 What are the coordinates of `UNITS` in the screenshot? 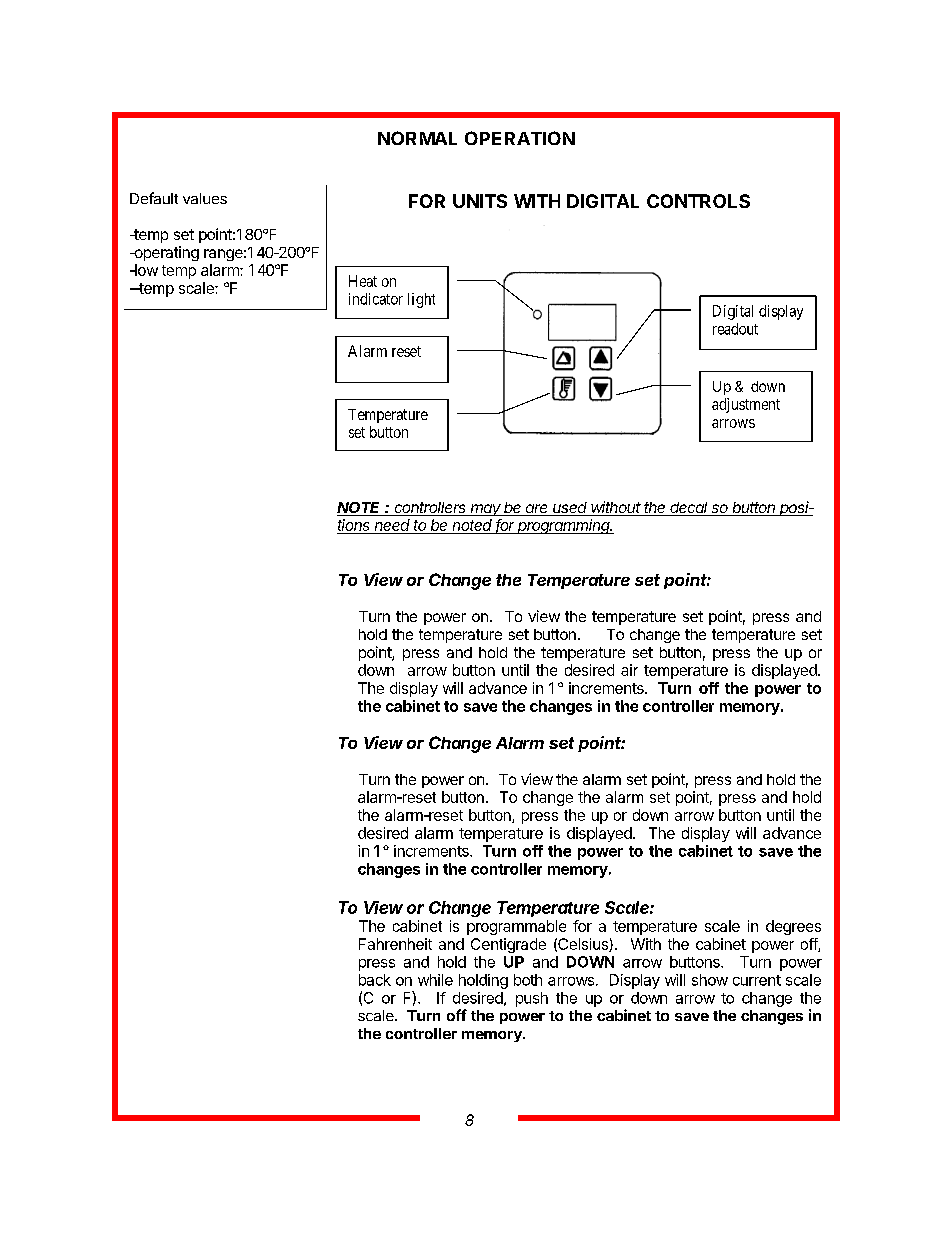 It's located at (480, 201).
